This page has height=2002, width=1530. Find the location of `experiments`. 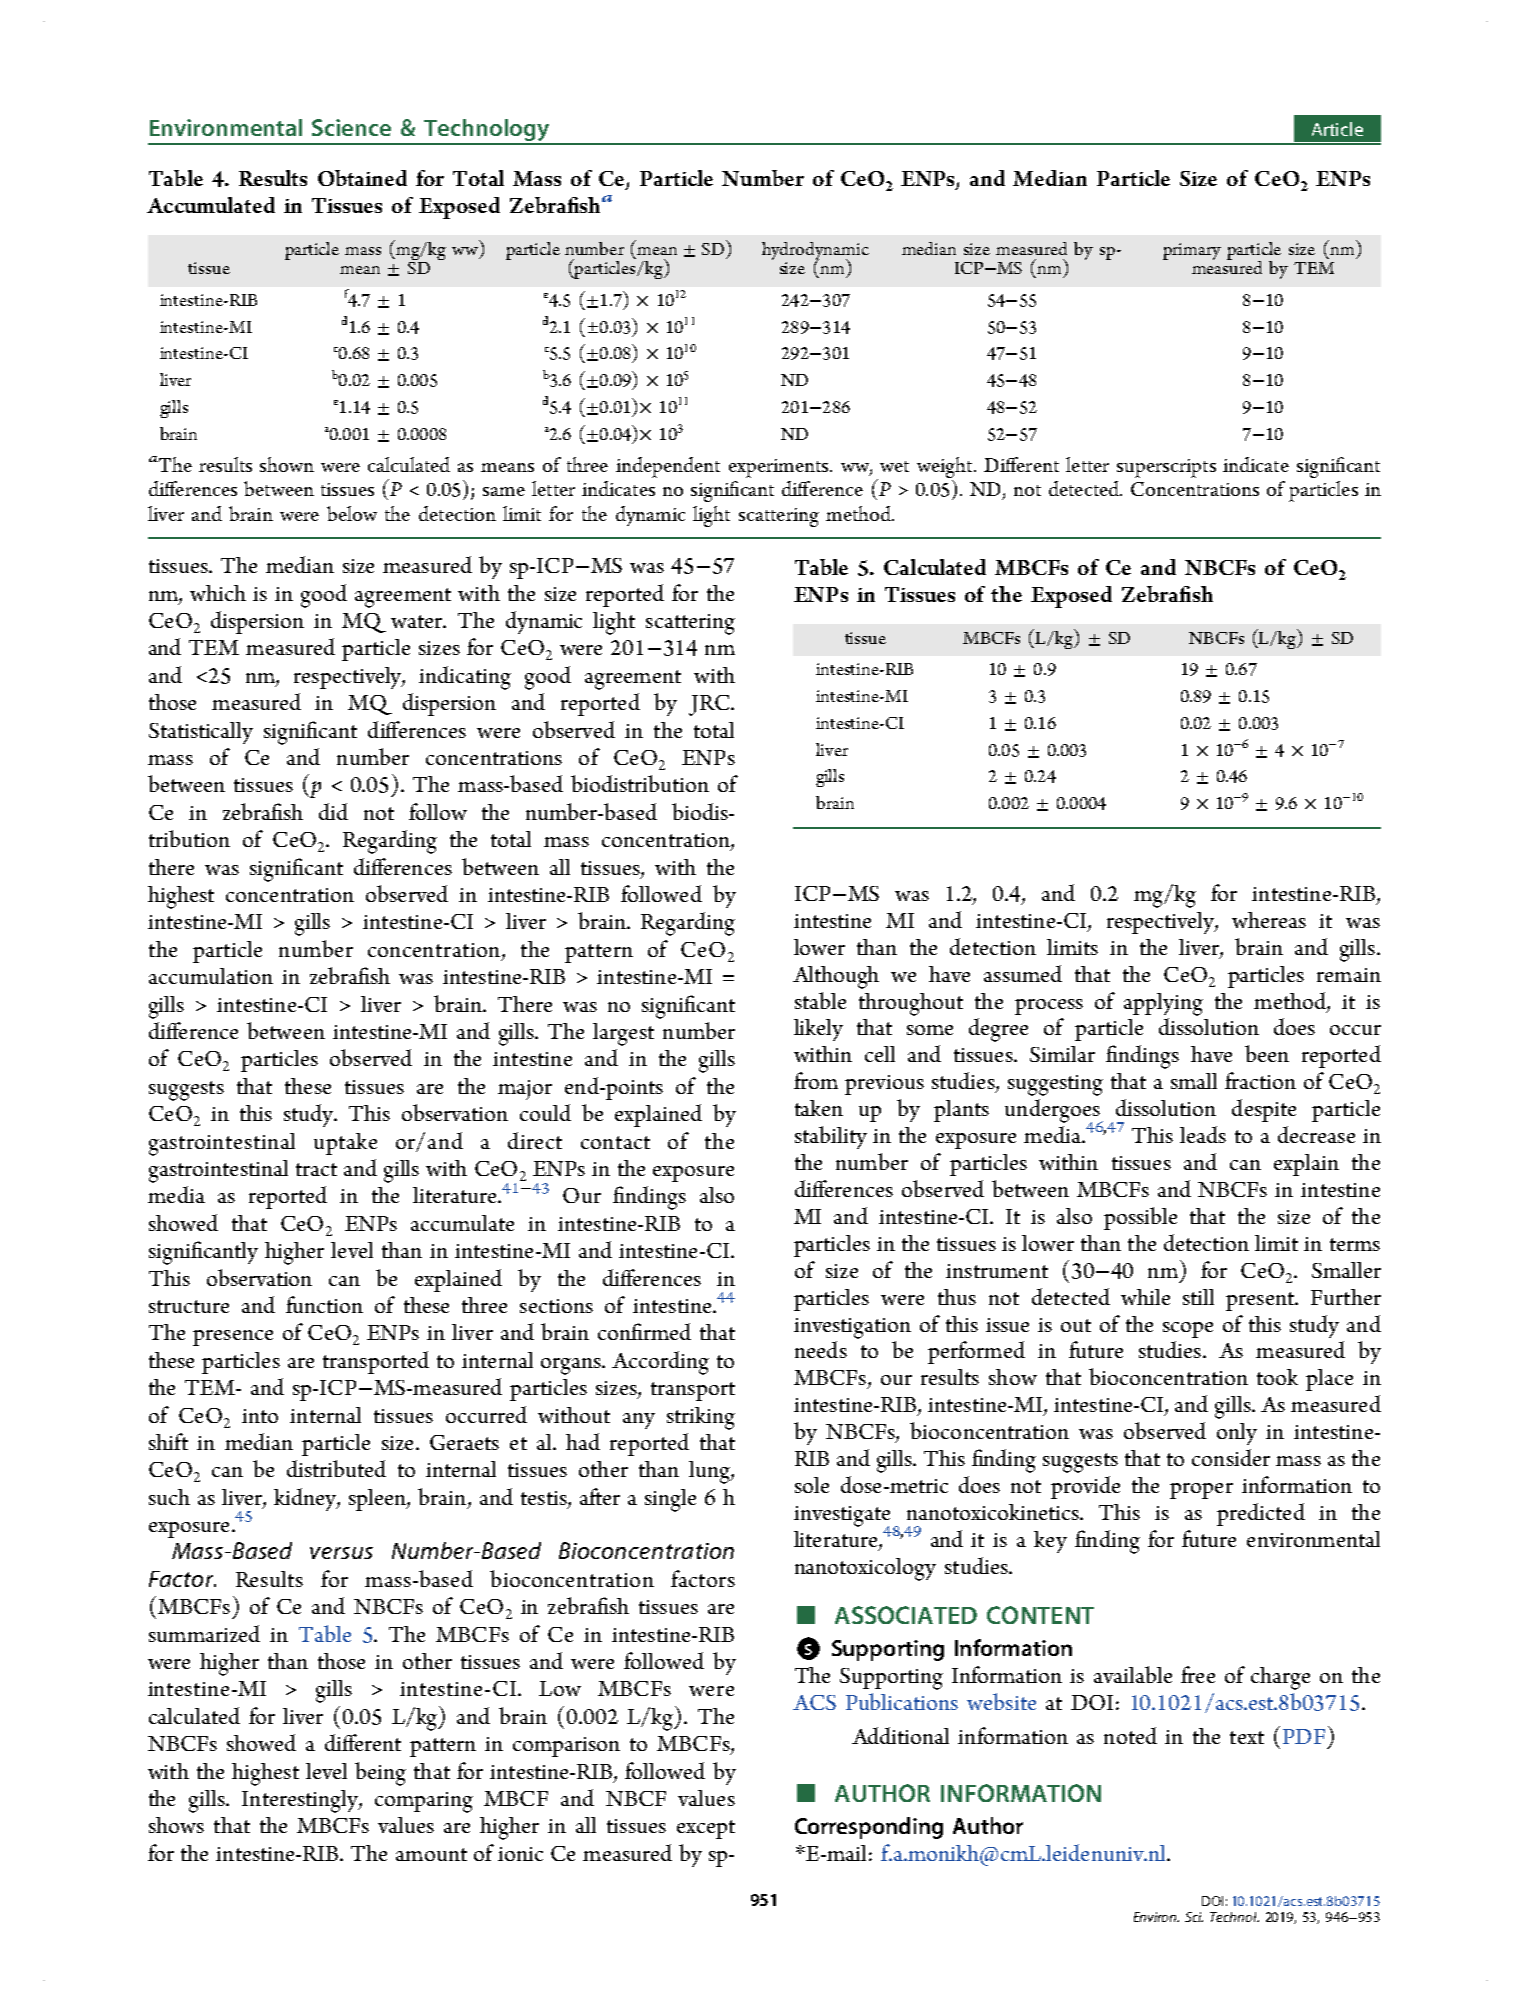

experiments is located at coordinates (780, 468).
